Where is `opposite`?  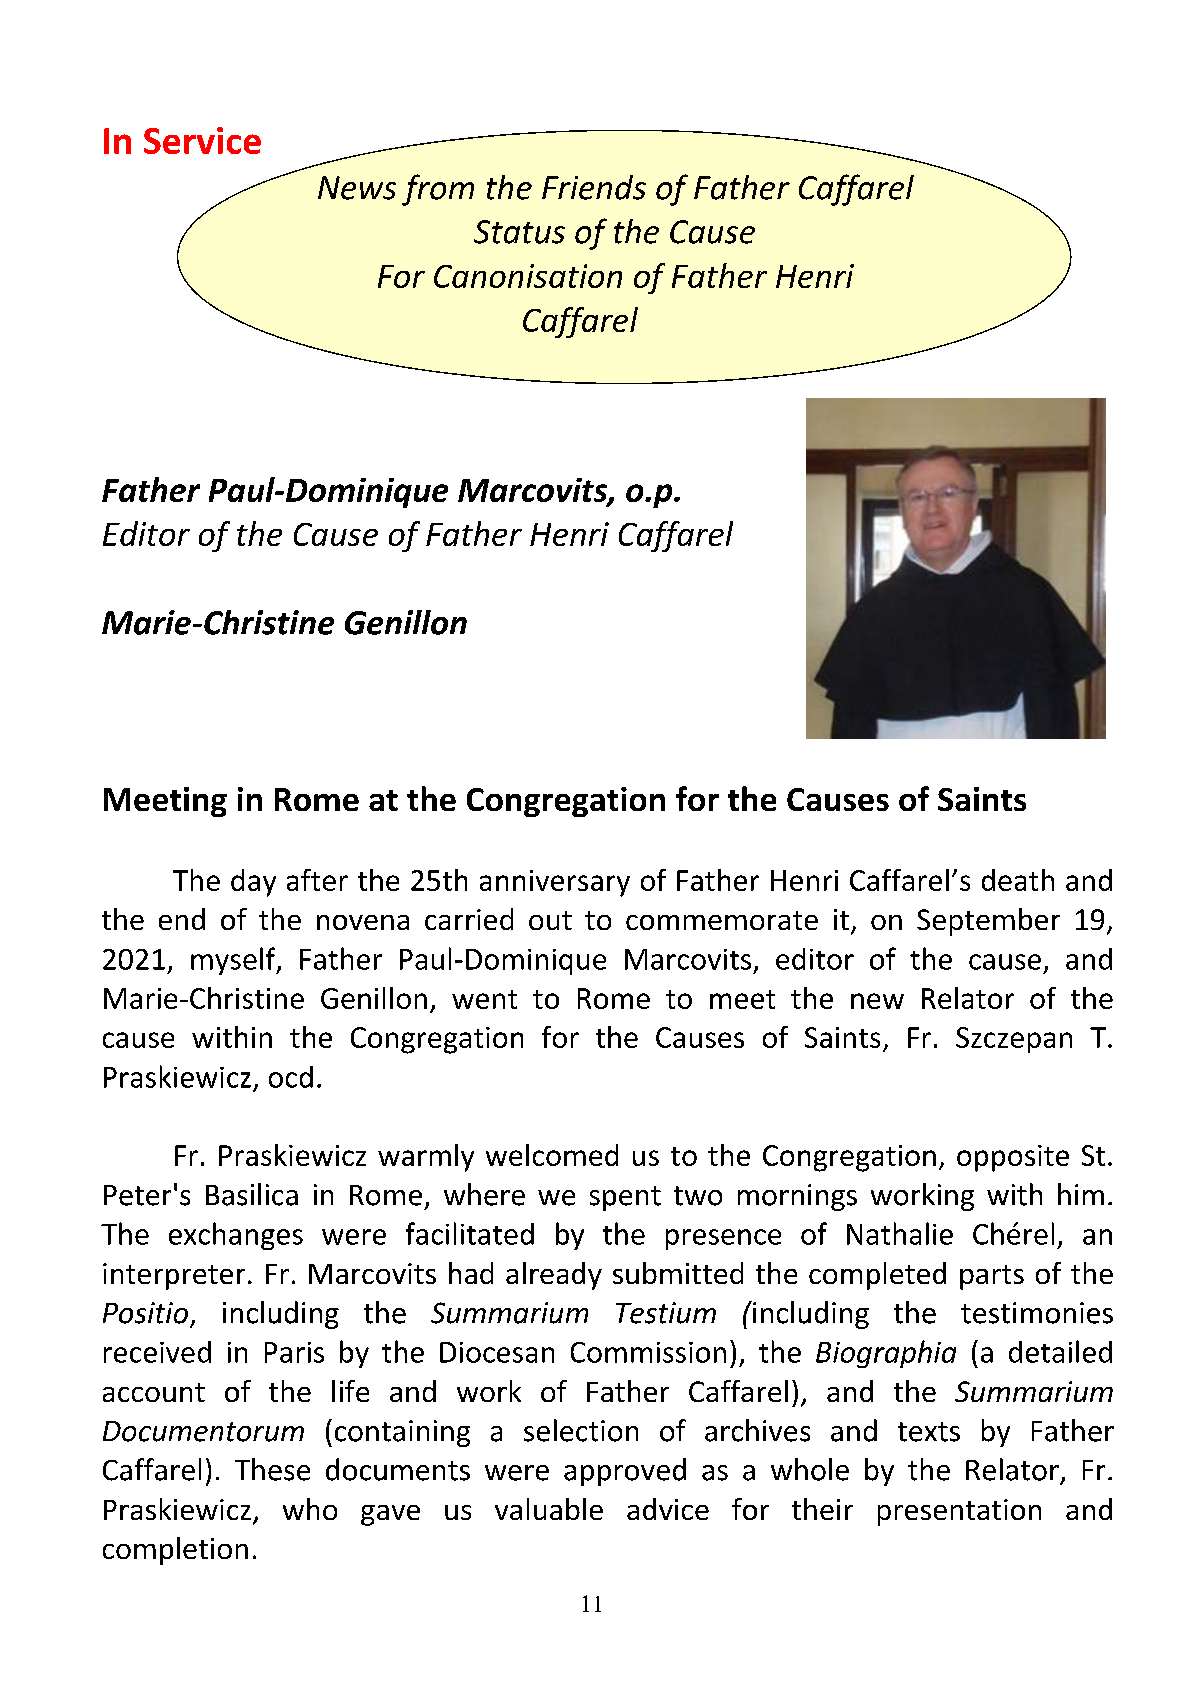
opposite is located at coordinates (1013, 1158).
